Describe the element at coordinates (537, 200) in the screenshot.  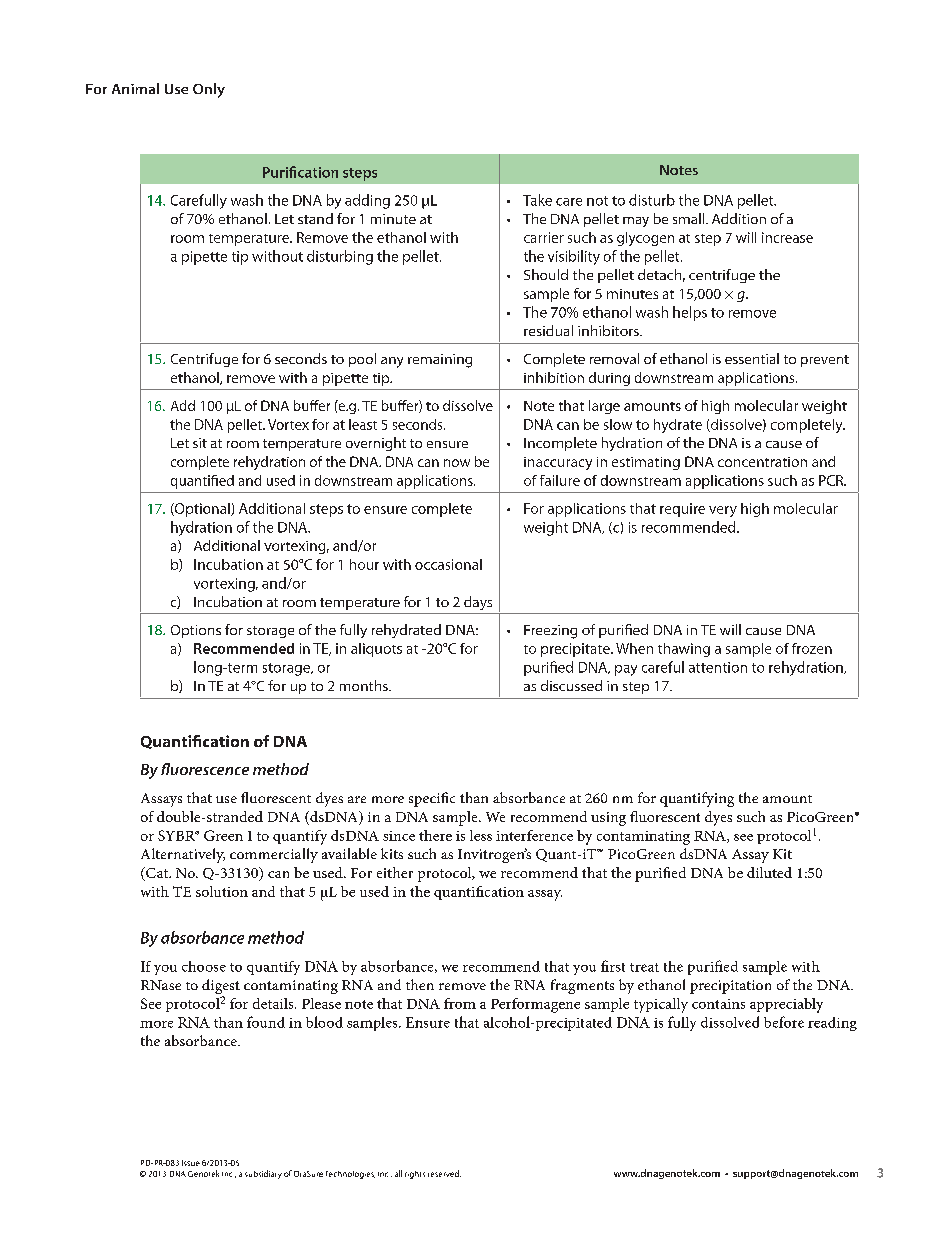
I see `Take` at that location.
